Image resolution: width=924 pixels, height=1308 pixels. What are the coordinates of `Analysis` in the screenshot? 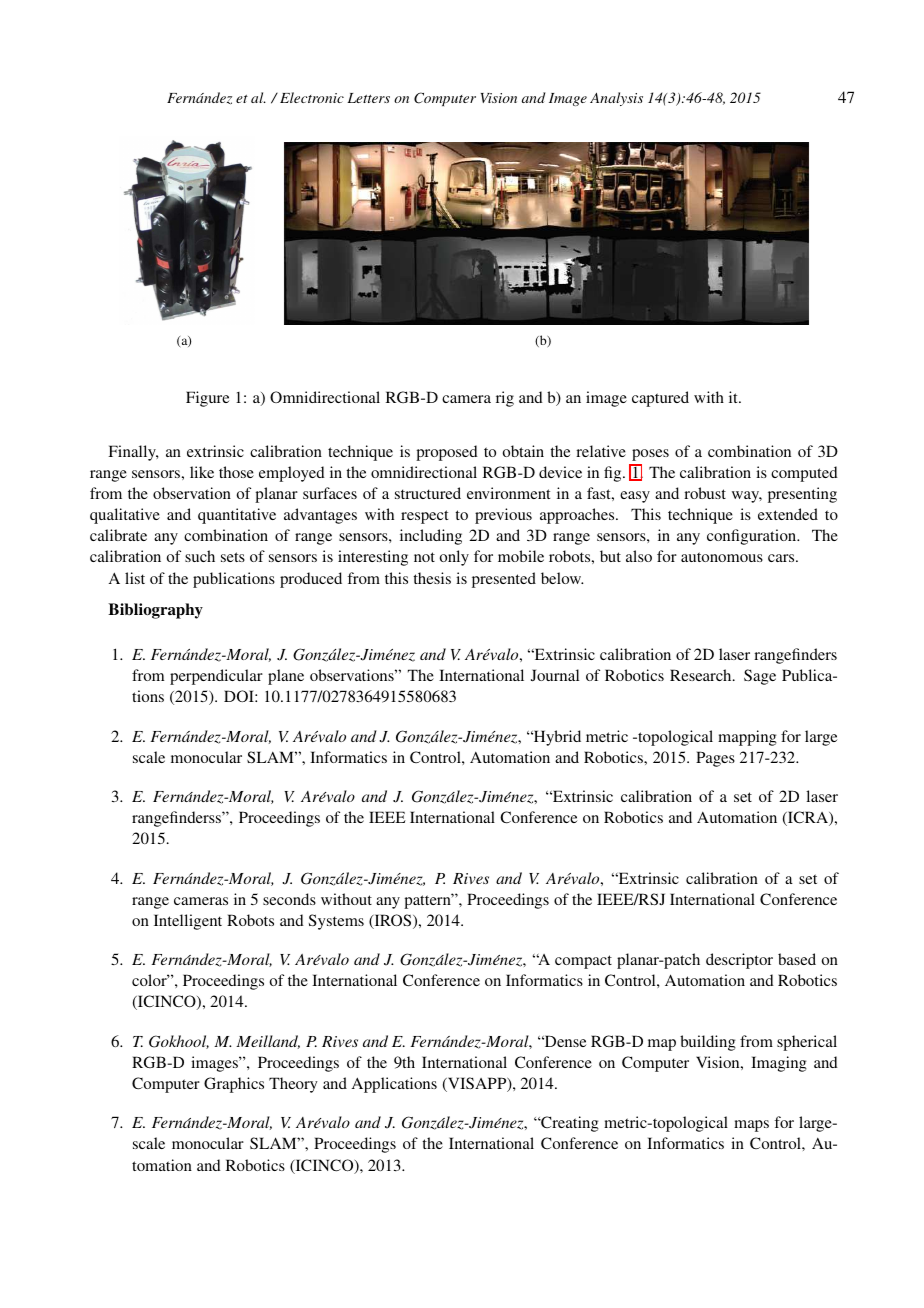 It's located at (616, 99).
